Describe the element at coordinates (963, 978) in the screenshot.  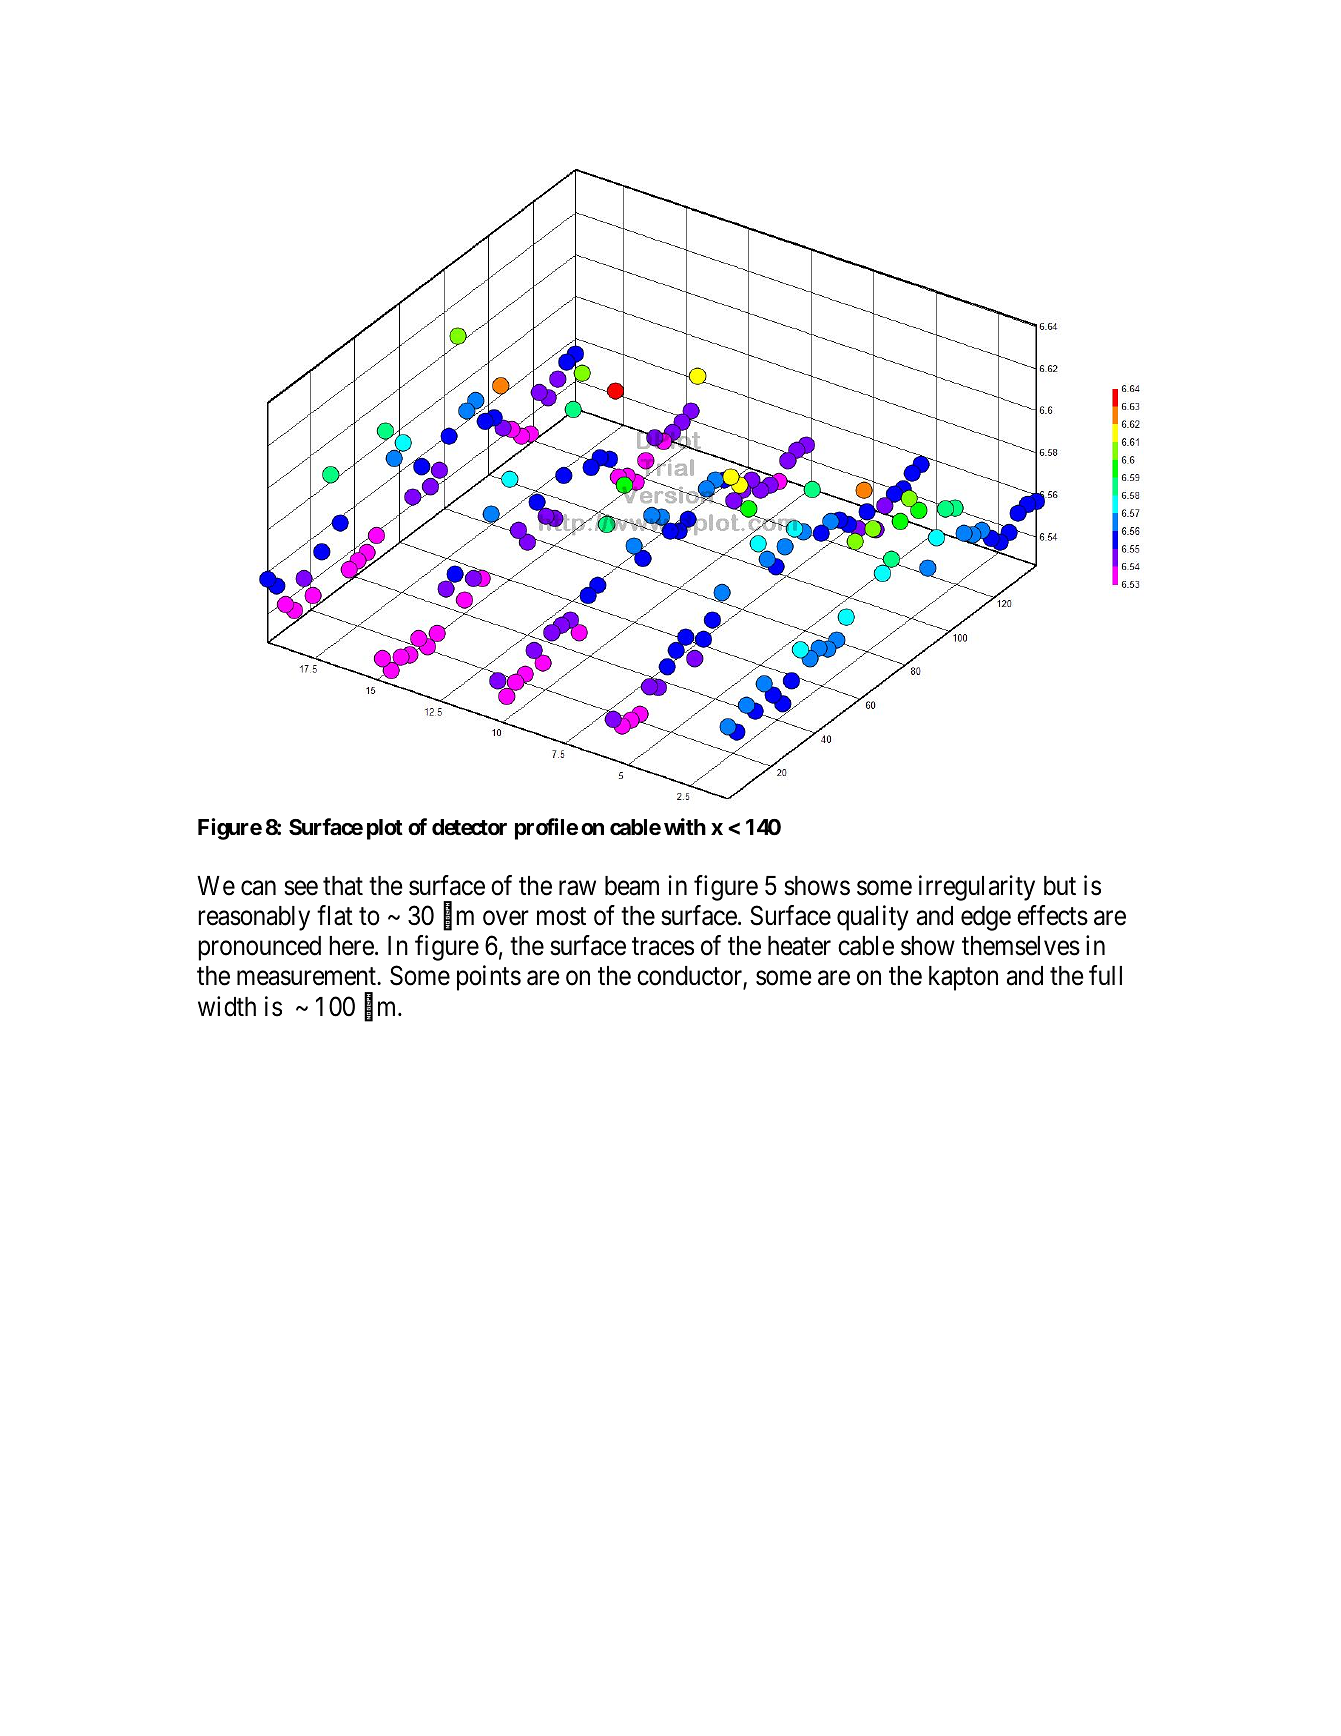
I see `kapton` at that location.
